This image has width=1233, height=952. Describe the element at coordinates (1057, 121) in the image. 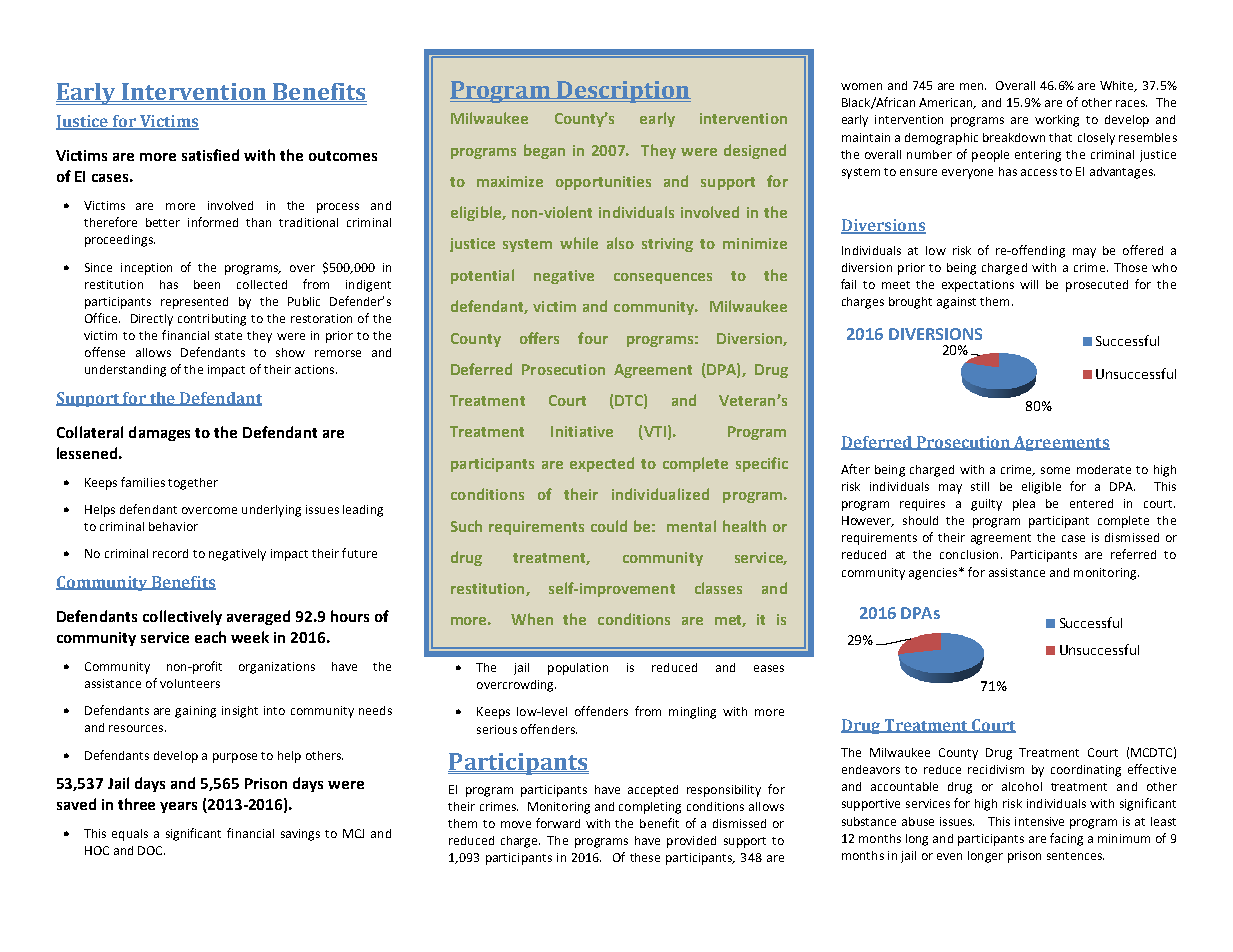

I see `working` at that location.
